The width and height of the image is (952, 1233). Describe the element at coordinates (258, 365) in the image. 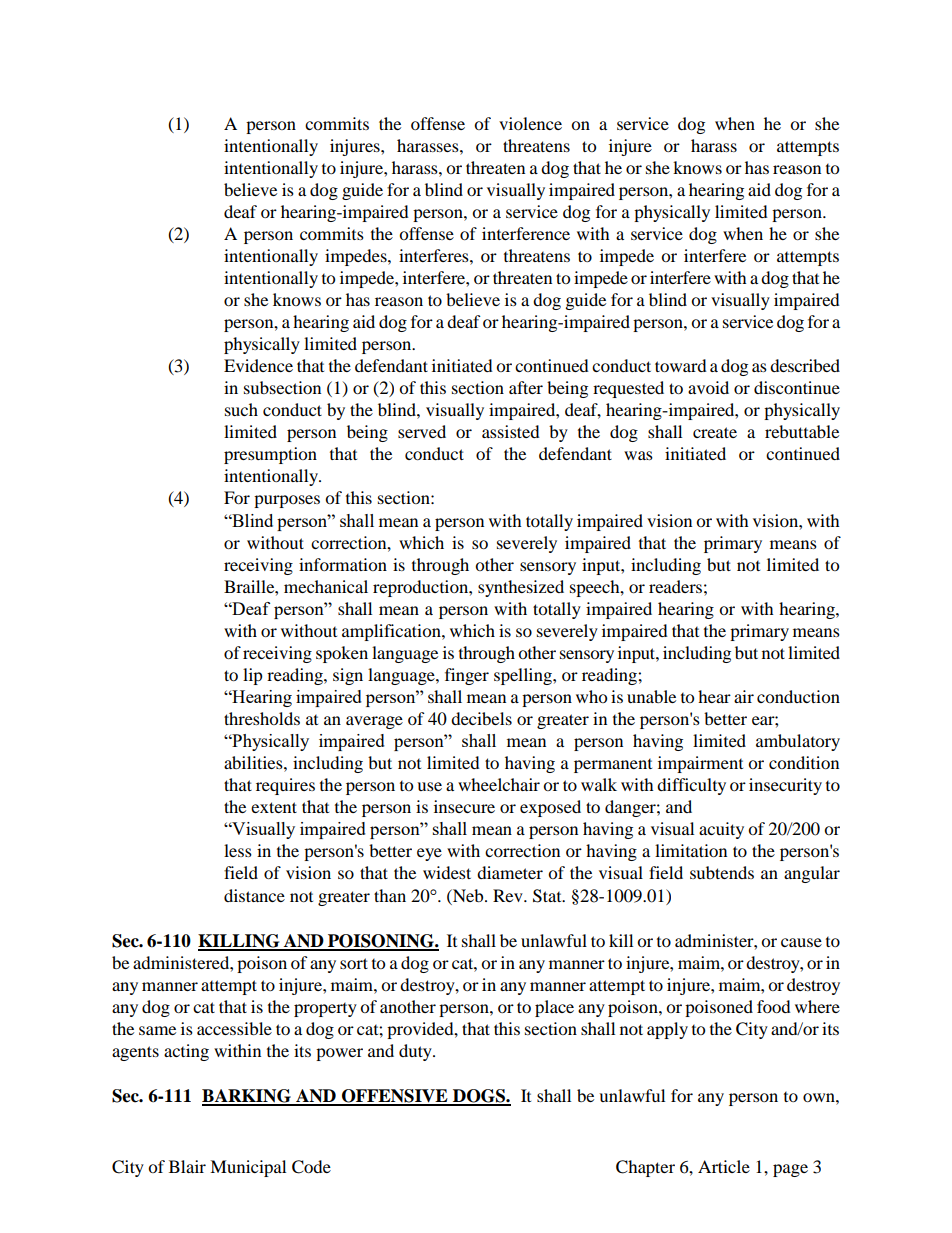

I see `Evidence` at that location.
